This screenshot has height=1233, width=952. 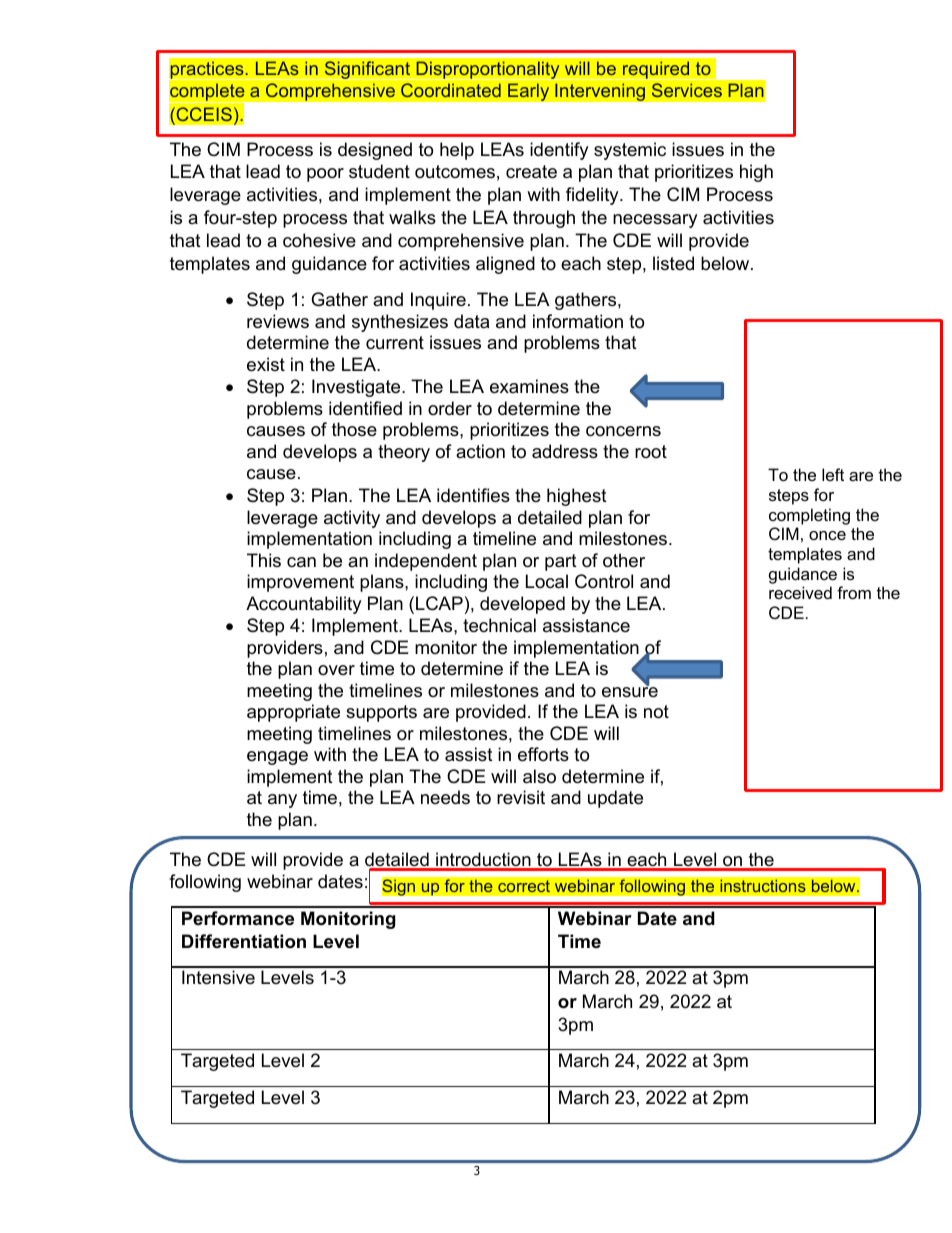 What do you see at coordinates (293, 713) in the screenshot?
I see `appropriate` at bounding box center [293, 713].
